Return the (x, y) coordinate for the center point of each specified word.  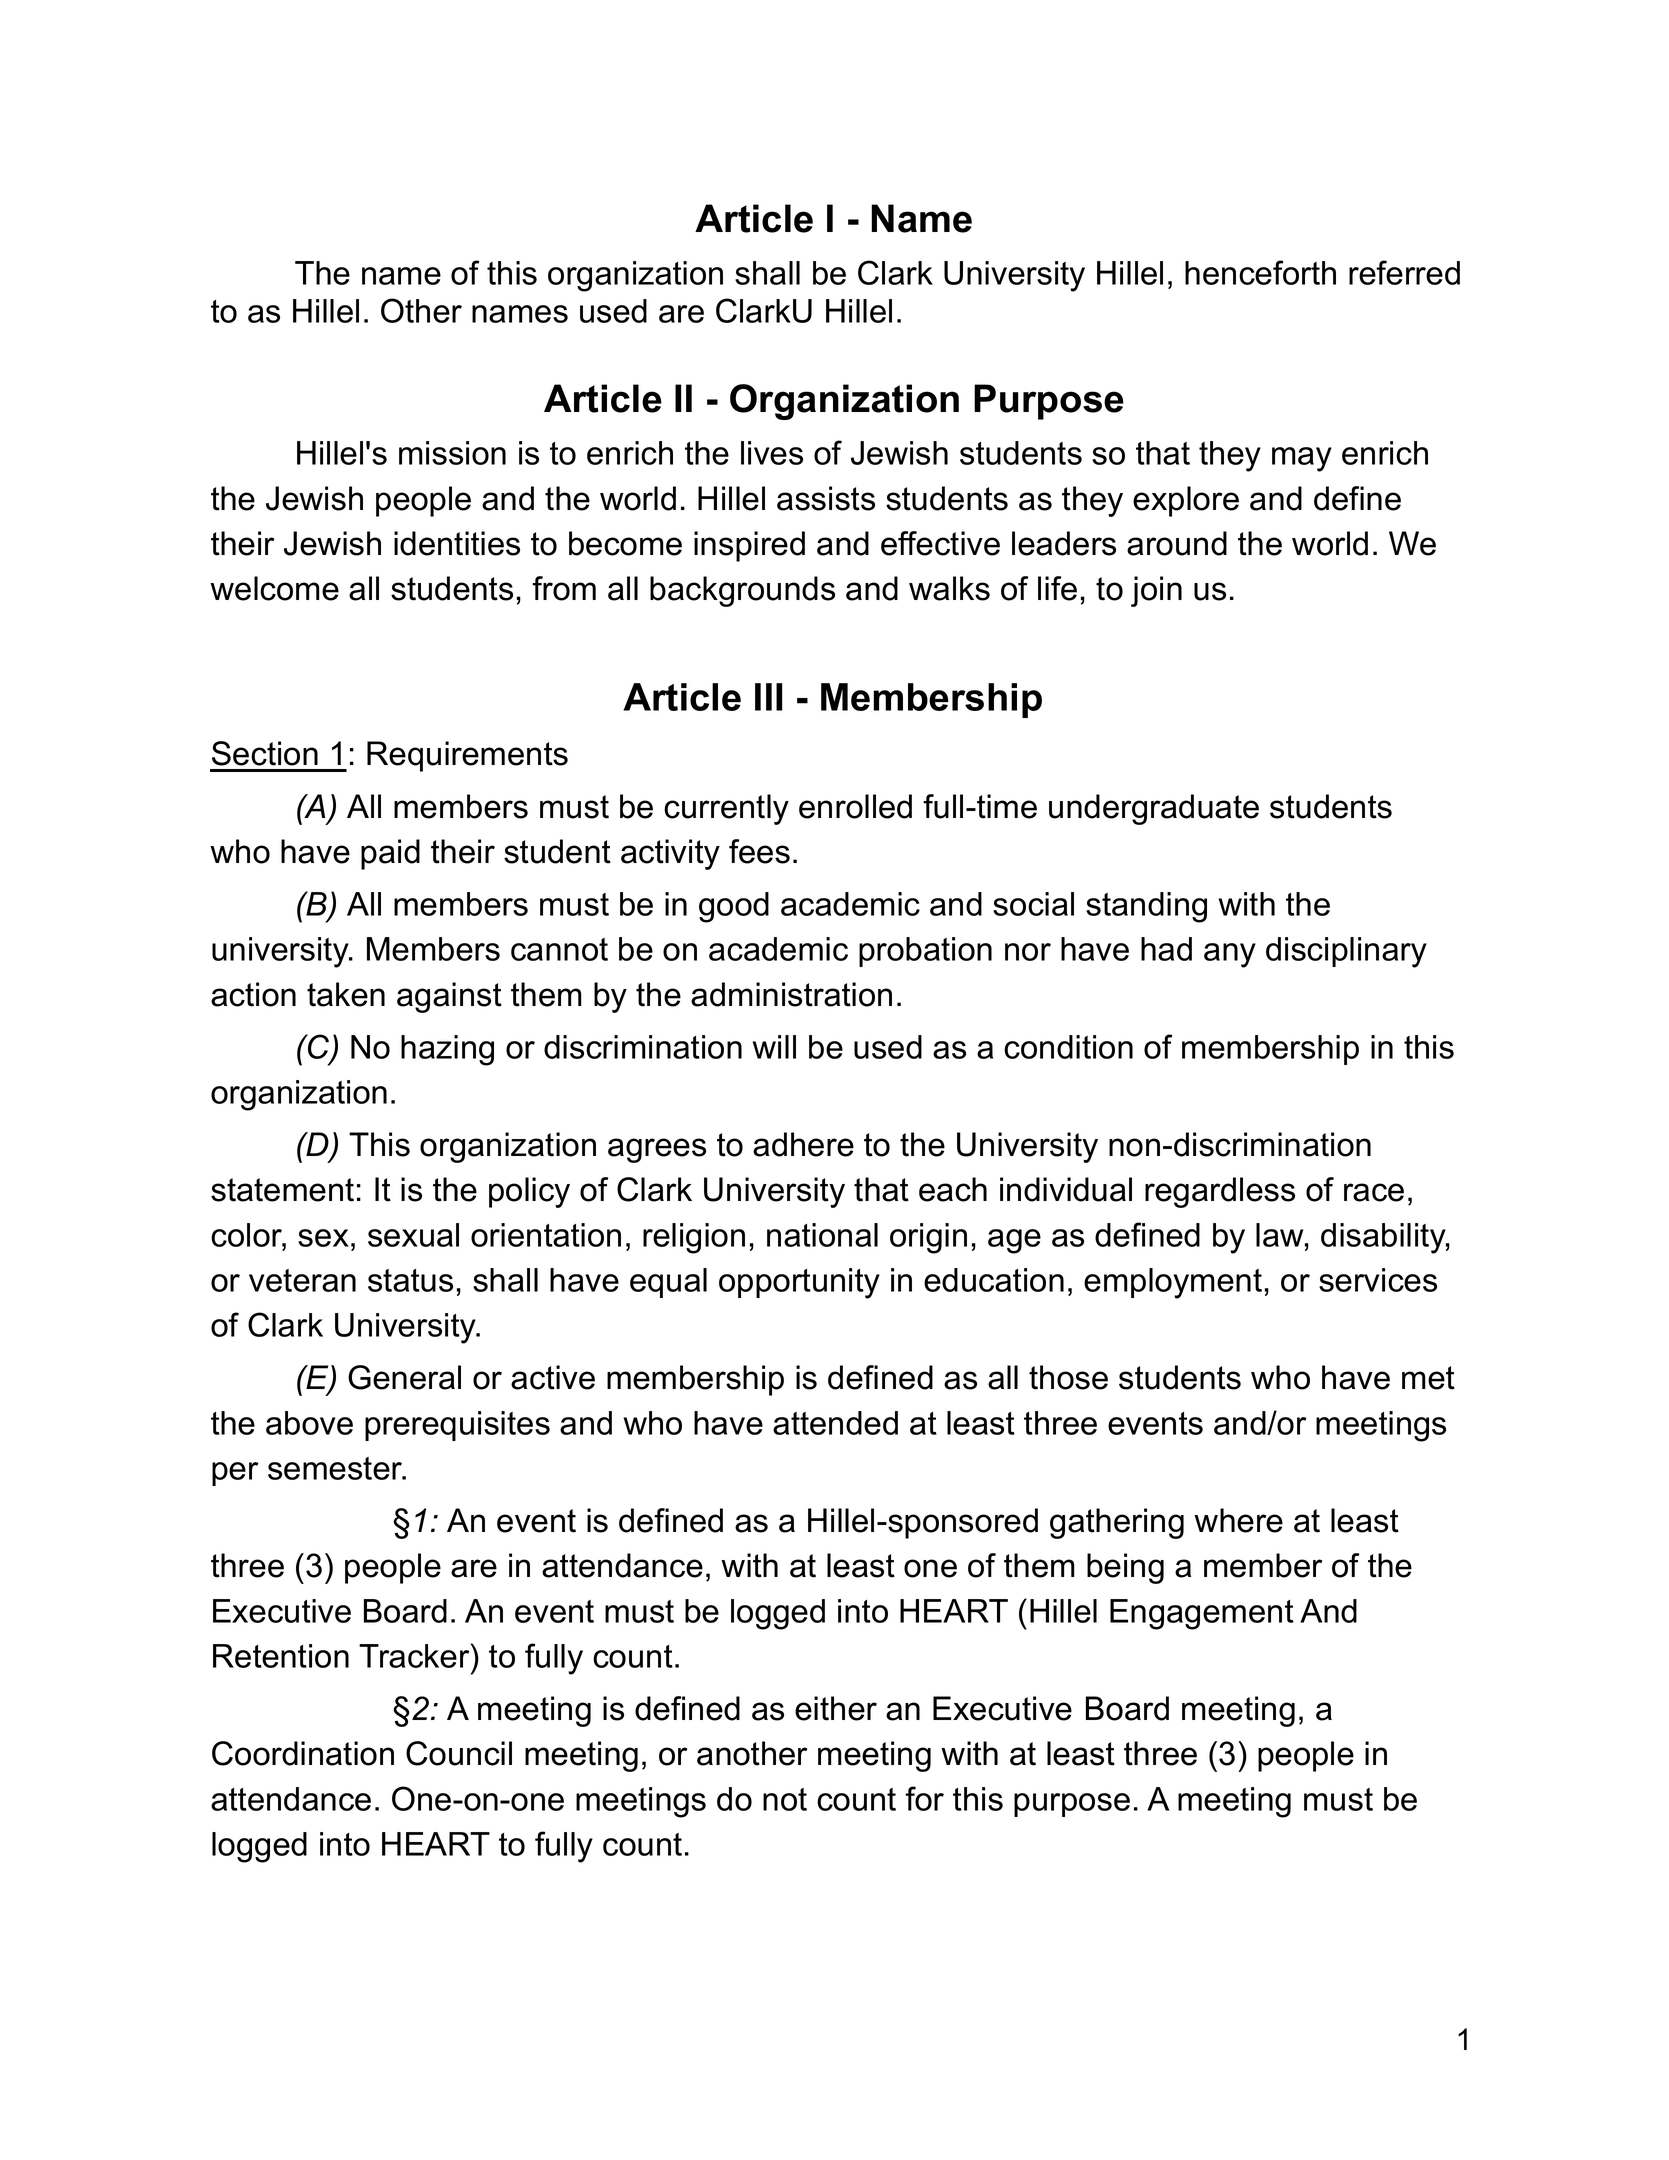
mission (452, 453)
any (1230, 955)
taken (346, 994)
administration (791, 994)
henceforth (1260, 272)
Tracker (415, 1655)
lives (772, 453)
